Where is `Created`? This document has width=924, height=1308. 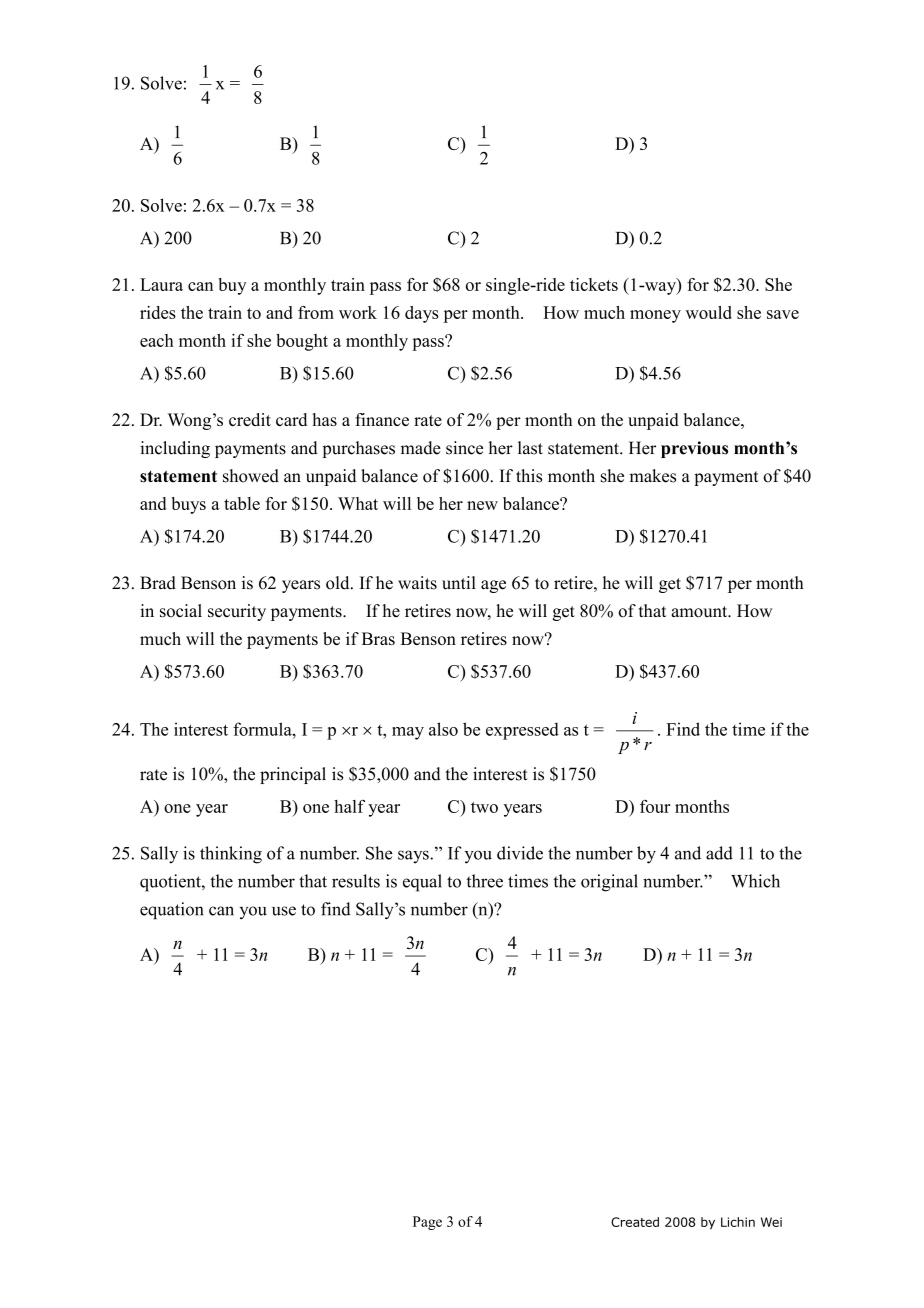 Created is located at coordinates (635, 1222).
